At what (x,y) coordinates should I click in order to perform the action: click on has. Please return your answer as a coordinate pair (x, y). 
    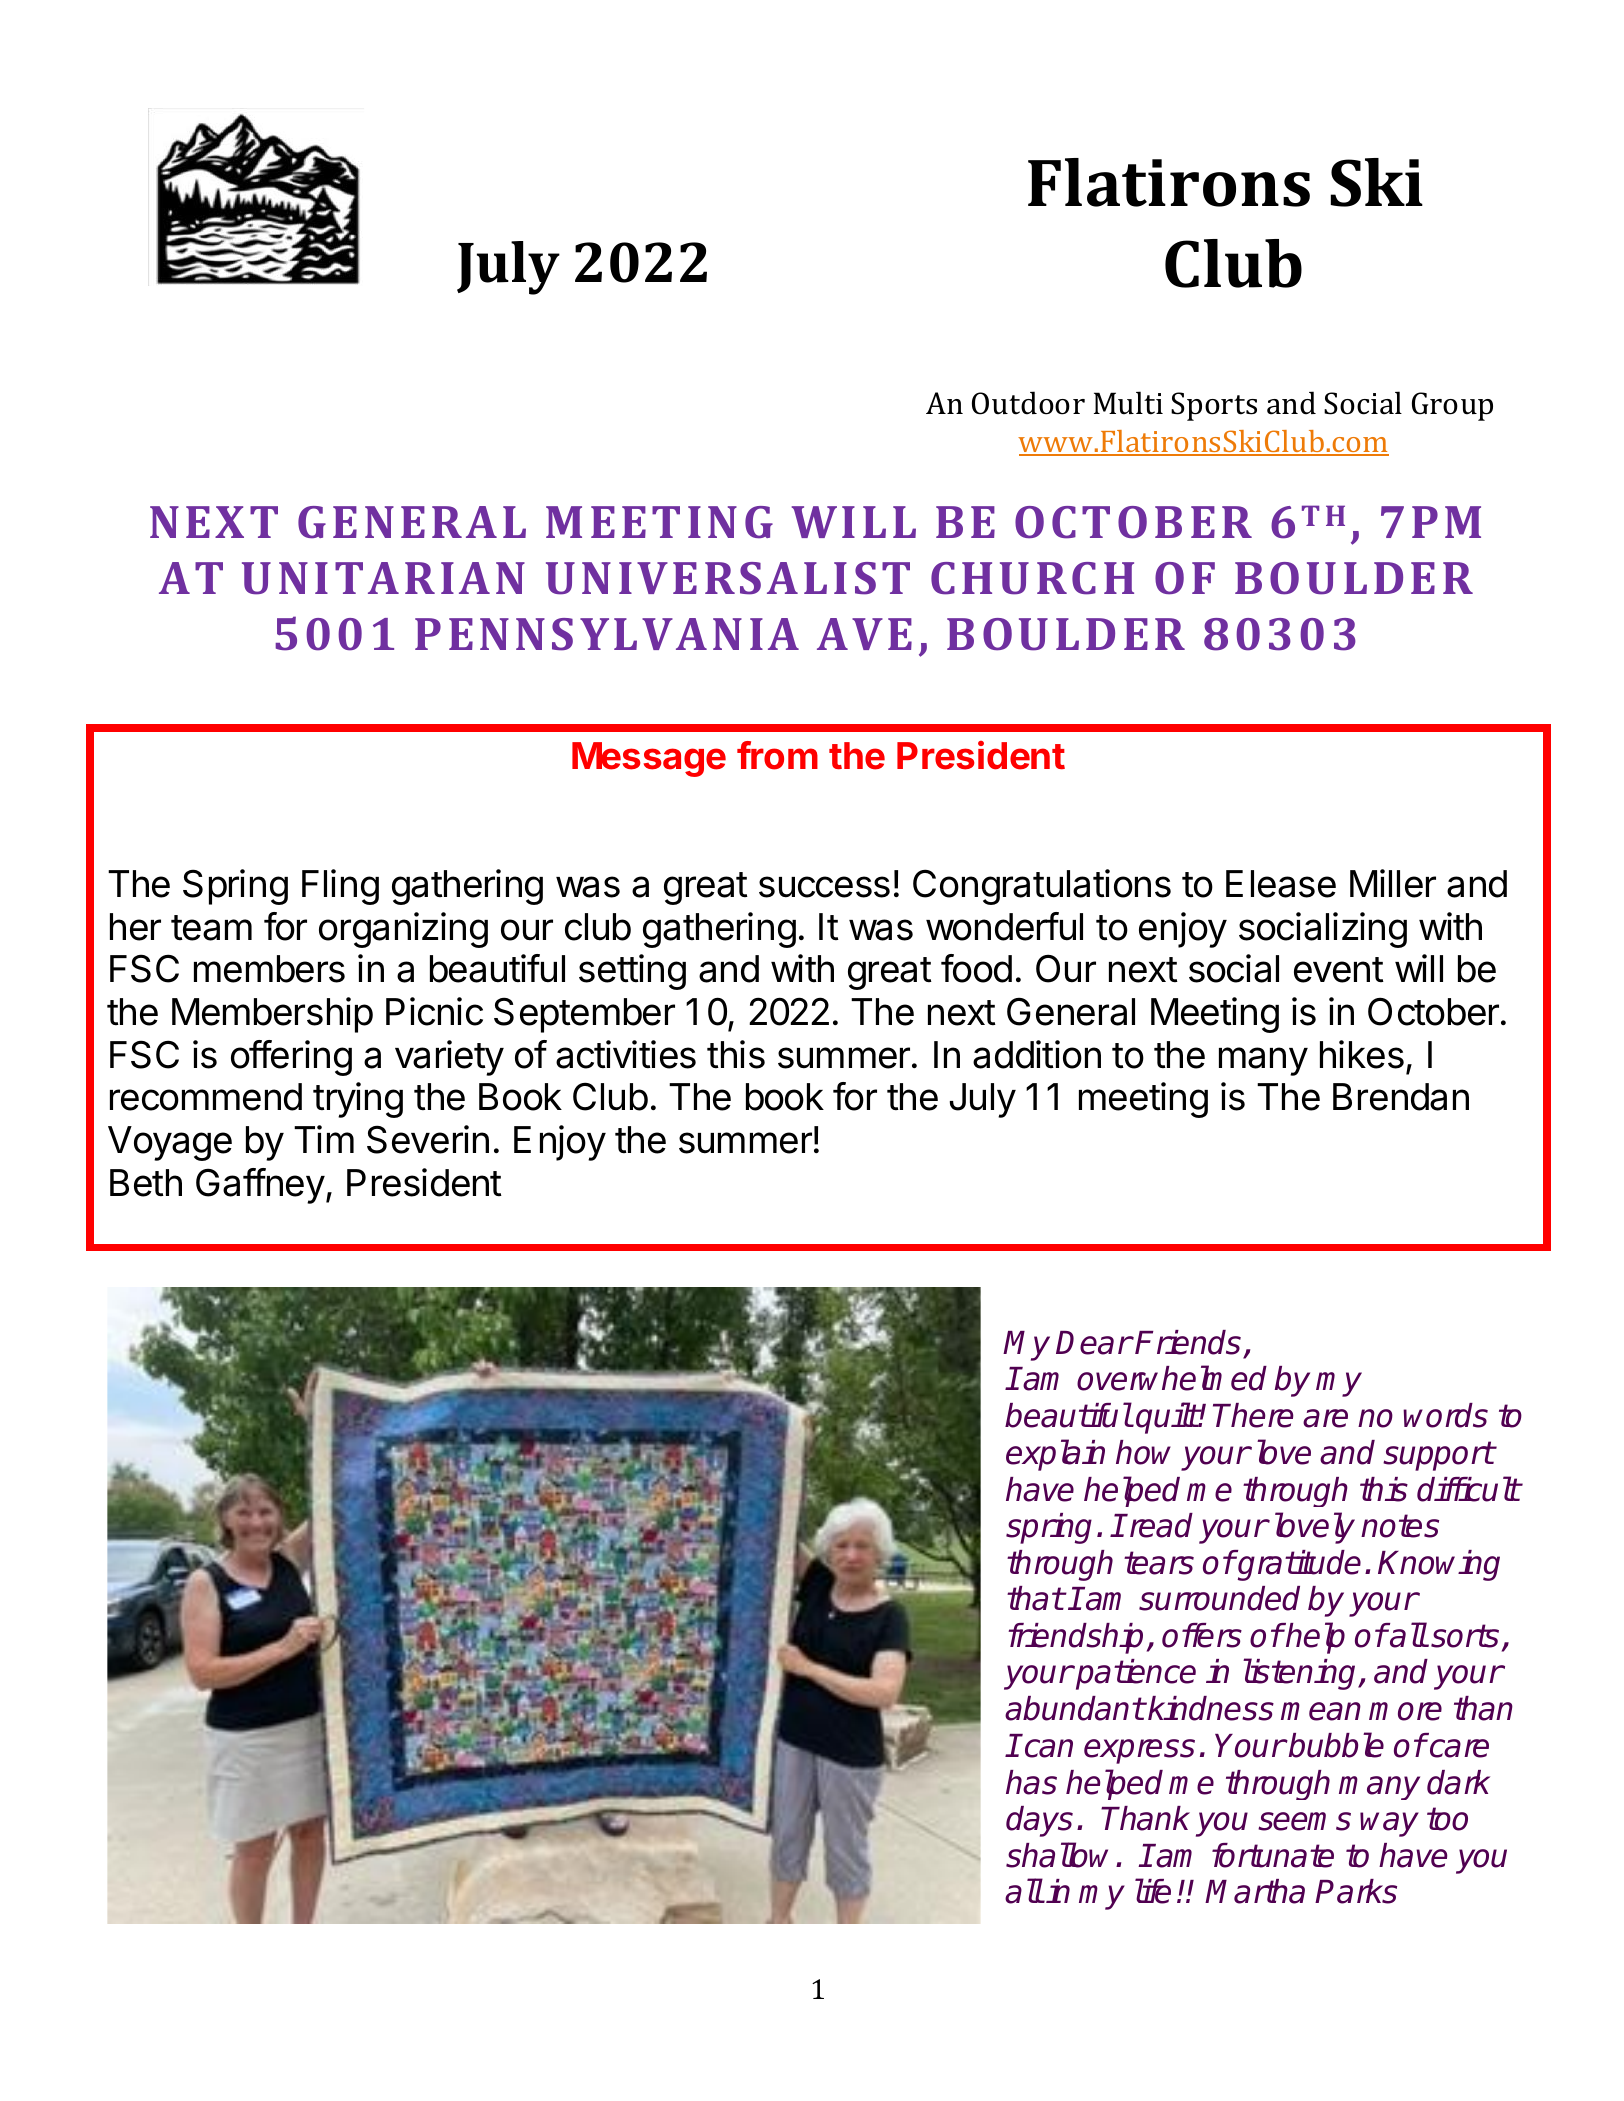
    Looking at the image, I should click on (1031, 1782).
